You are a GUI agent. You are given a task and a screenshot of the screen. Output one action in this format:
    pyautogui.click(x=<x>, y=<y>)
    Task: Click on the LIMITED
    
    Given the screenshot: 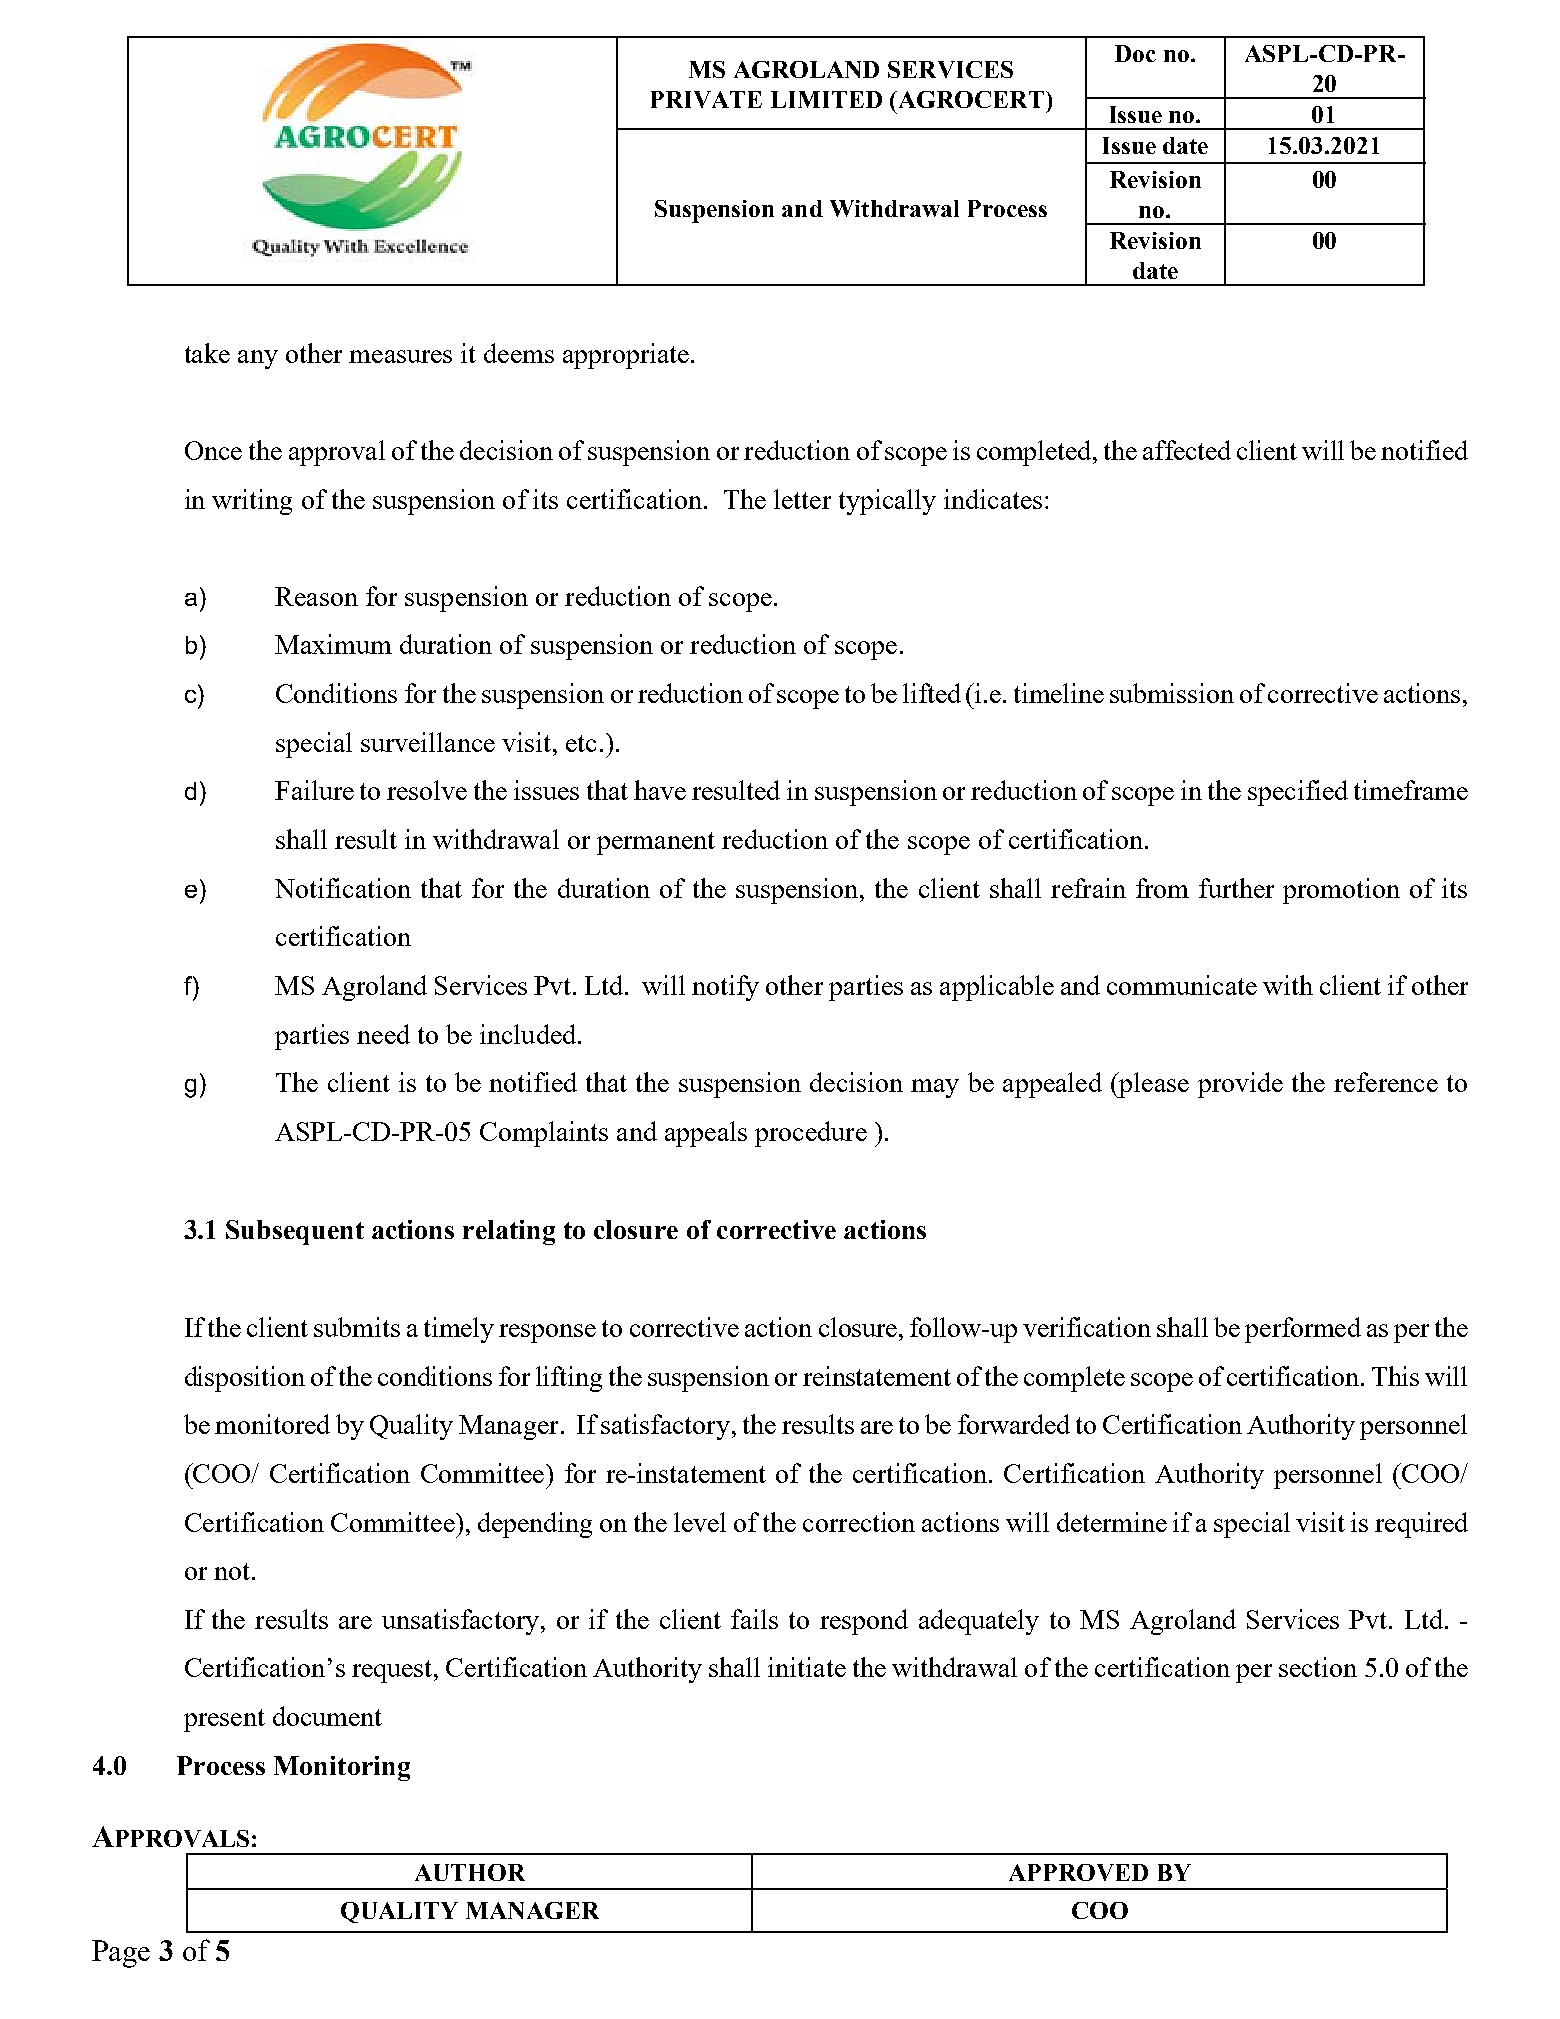 What is the action you would take?
    pyautogui.click(x=826, y=99)
